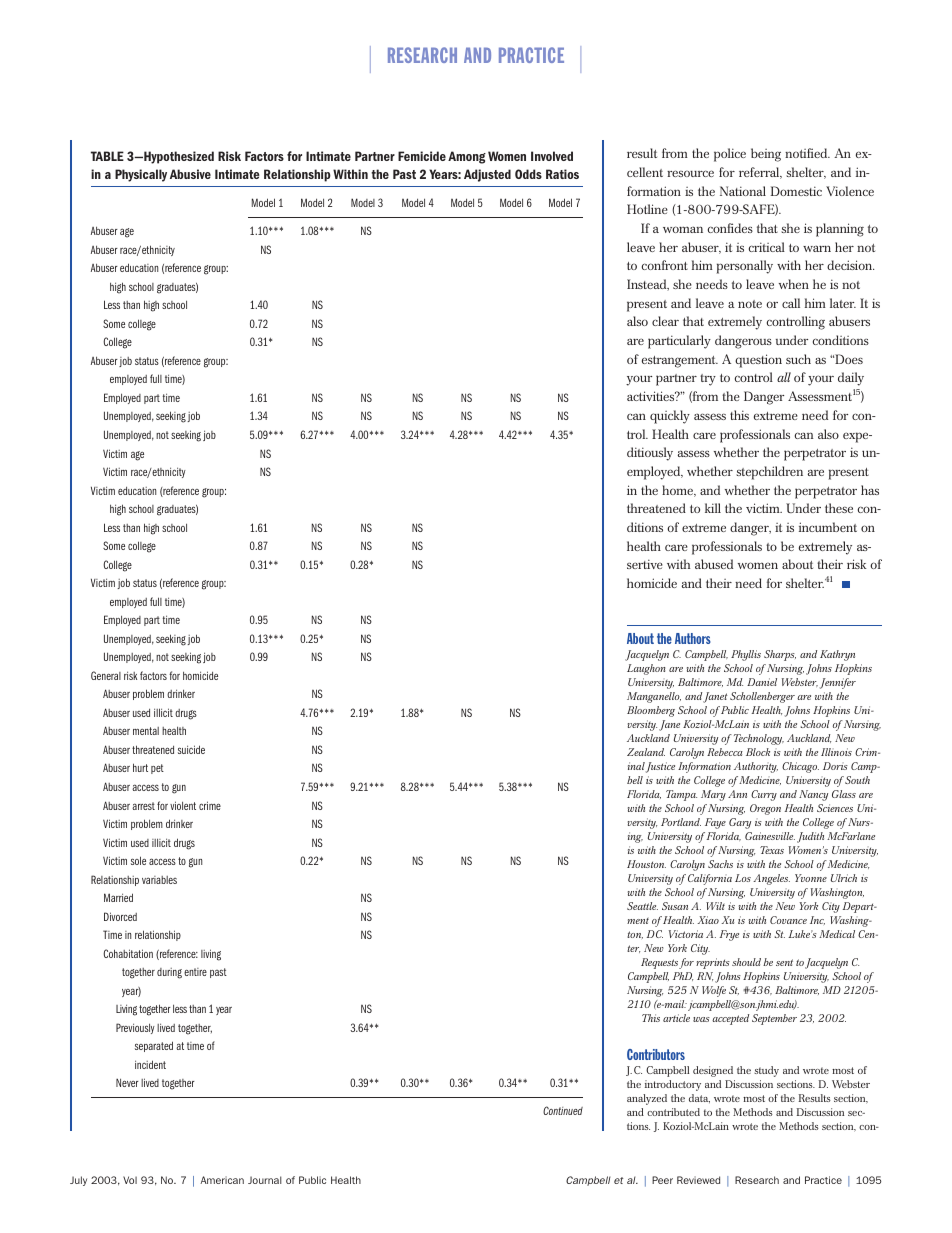 This document has height=1233, width=952. What do you see at coordinates (760, 173) in the document?
I see `referral` at bounding box center [760, 173].
